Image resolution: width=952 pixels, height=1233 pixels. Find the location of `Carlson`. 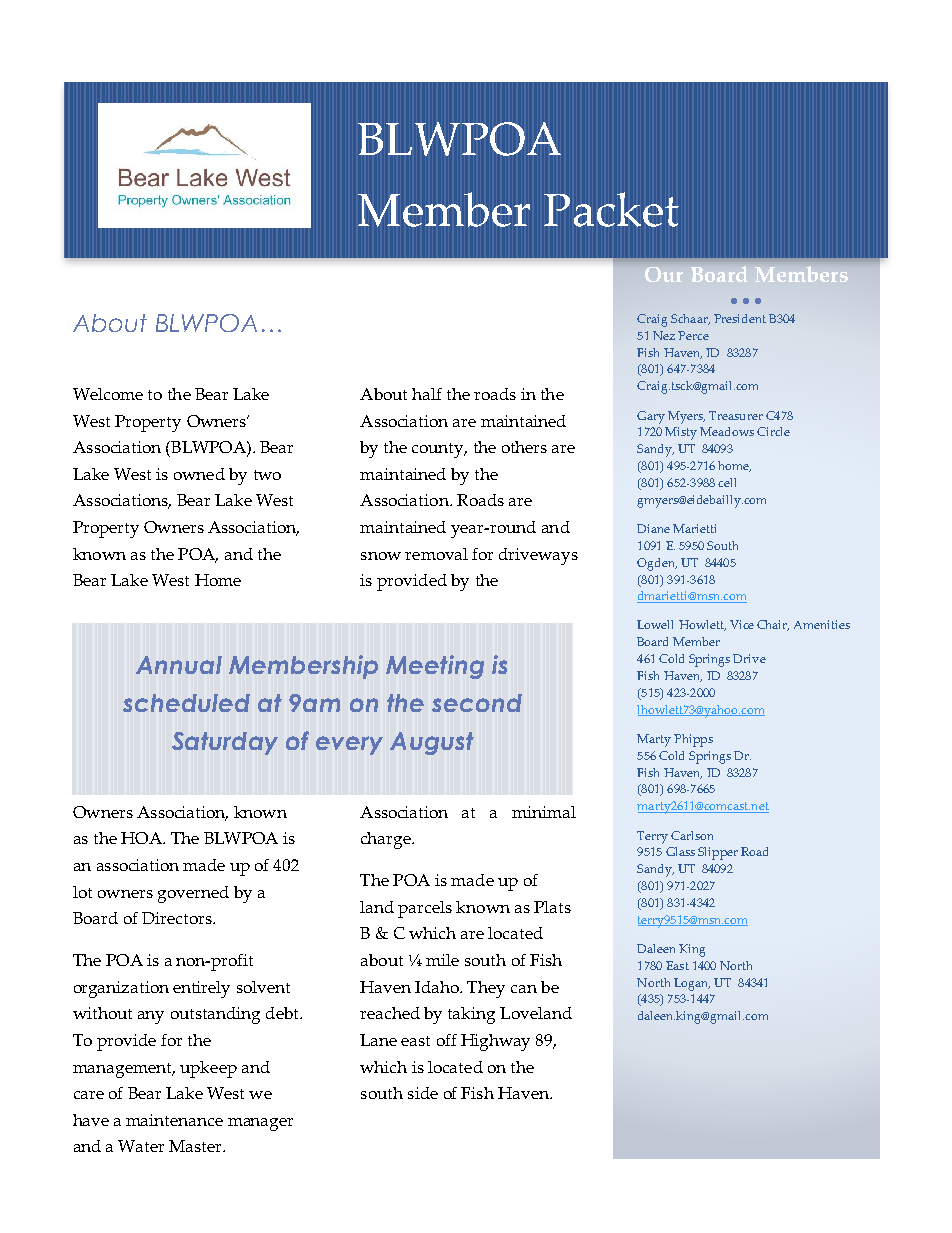

Carlson is located at coordinates (692, 835).
